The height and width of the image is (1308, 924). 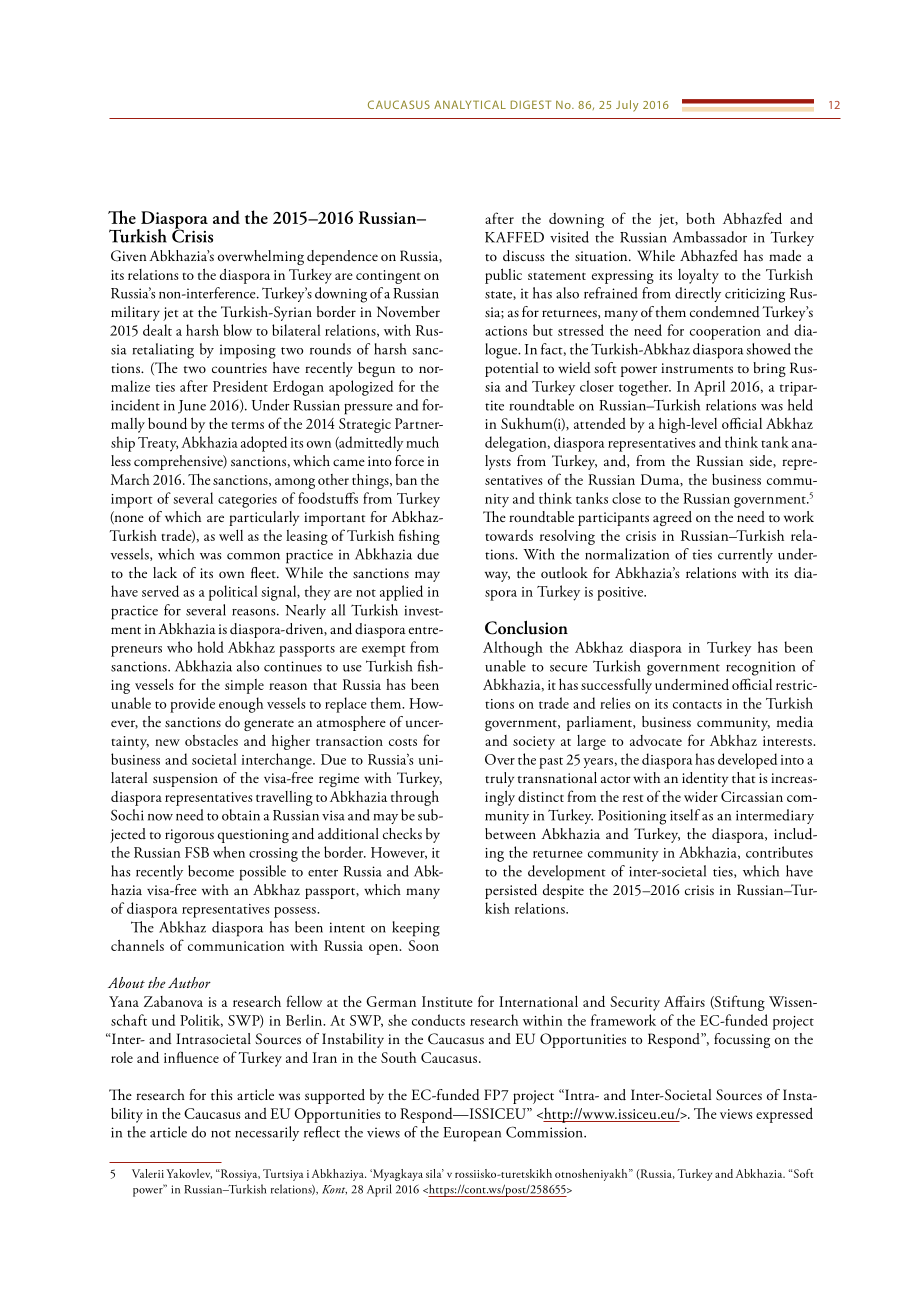 What do you see at coordinates (701, 796) in the image?
I see `wider` at bounding box center [701, 796].
